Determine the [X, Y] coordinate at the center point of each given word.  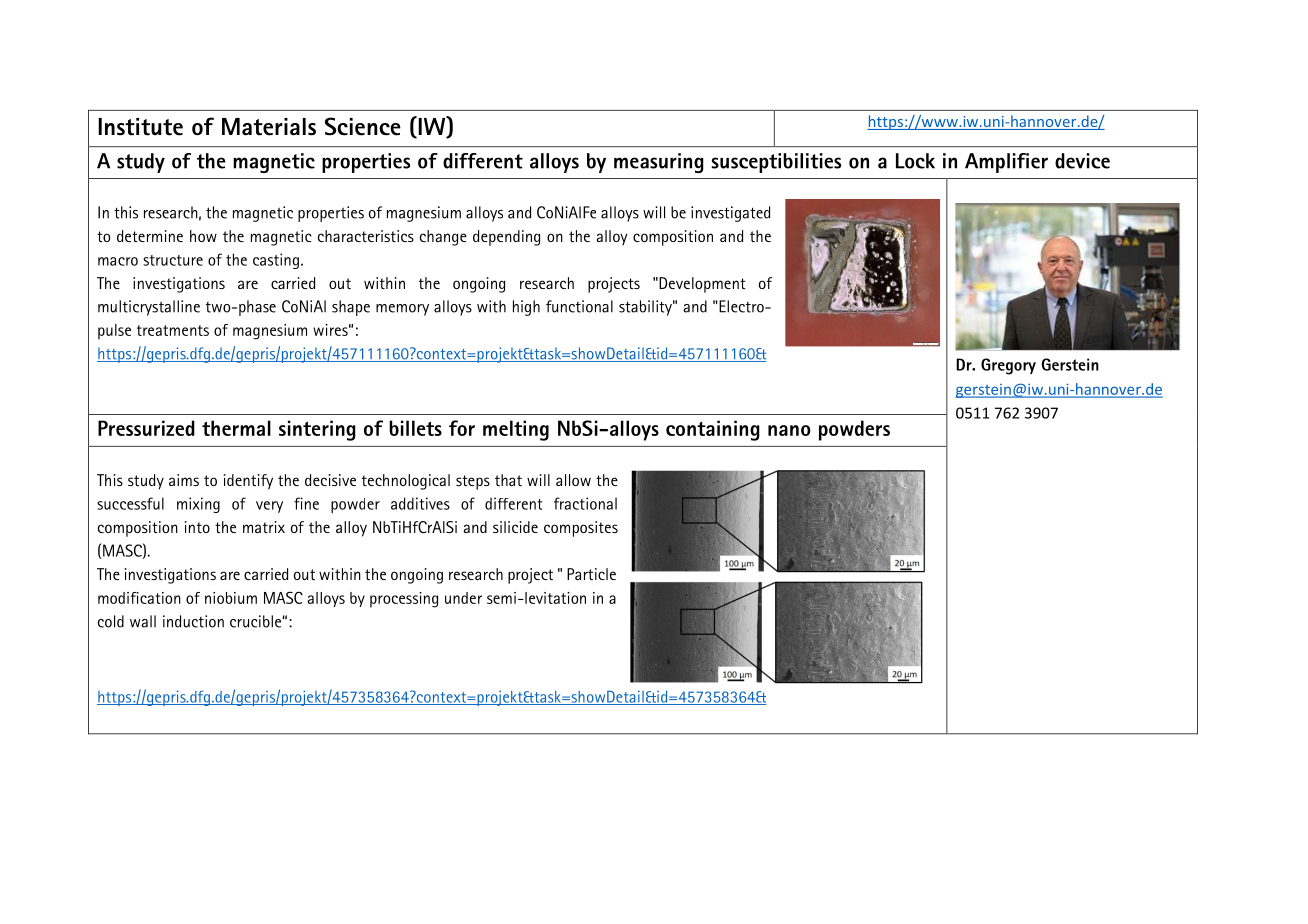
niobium [231, 598]
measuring [659, 163]
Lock [915, 161]
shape [351, 308]
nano [789, 430]
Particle [591, 574]
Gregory [1008, 366]
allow [573, 480]
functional [579, 306]
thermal [236, 428]
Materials [269, 127]
